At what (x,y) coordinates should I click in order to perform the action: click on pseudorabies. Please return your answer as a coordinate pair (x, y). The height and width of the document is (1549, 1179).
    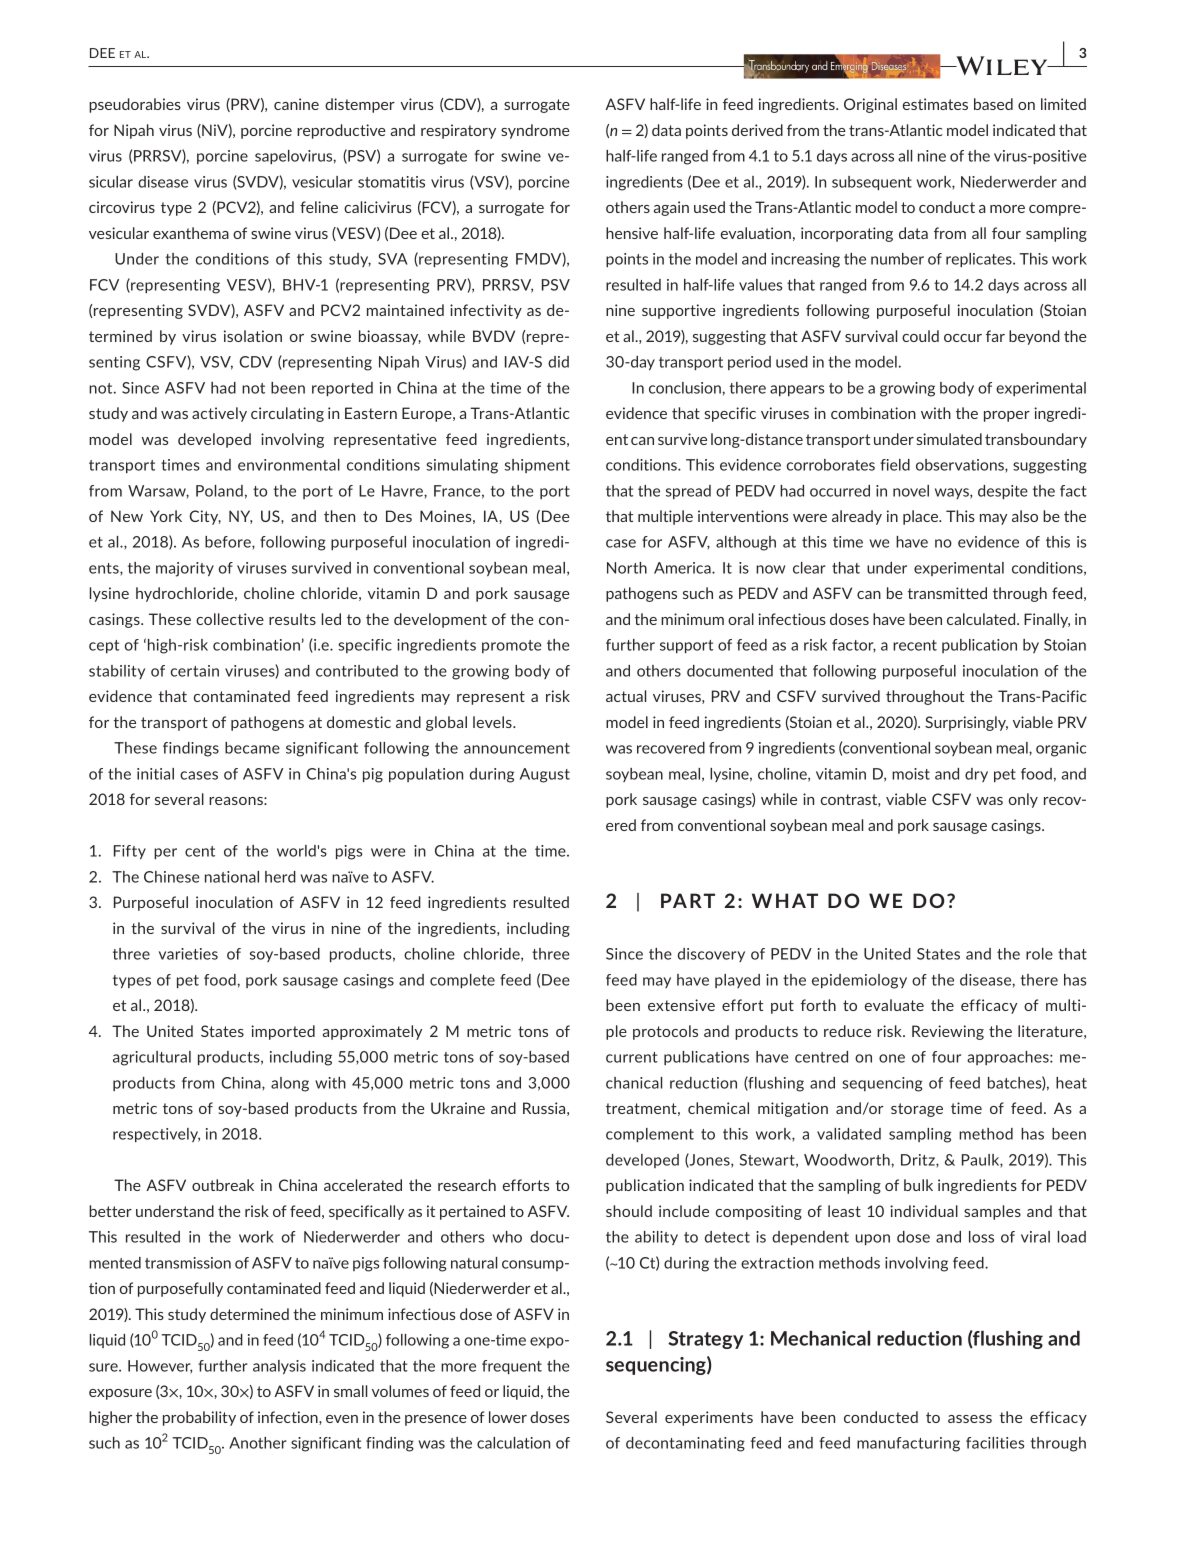
    Looking at the image, I should click on (135, 105).
